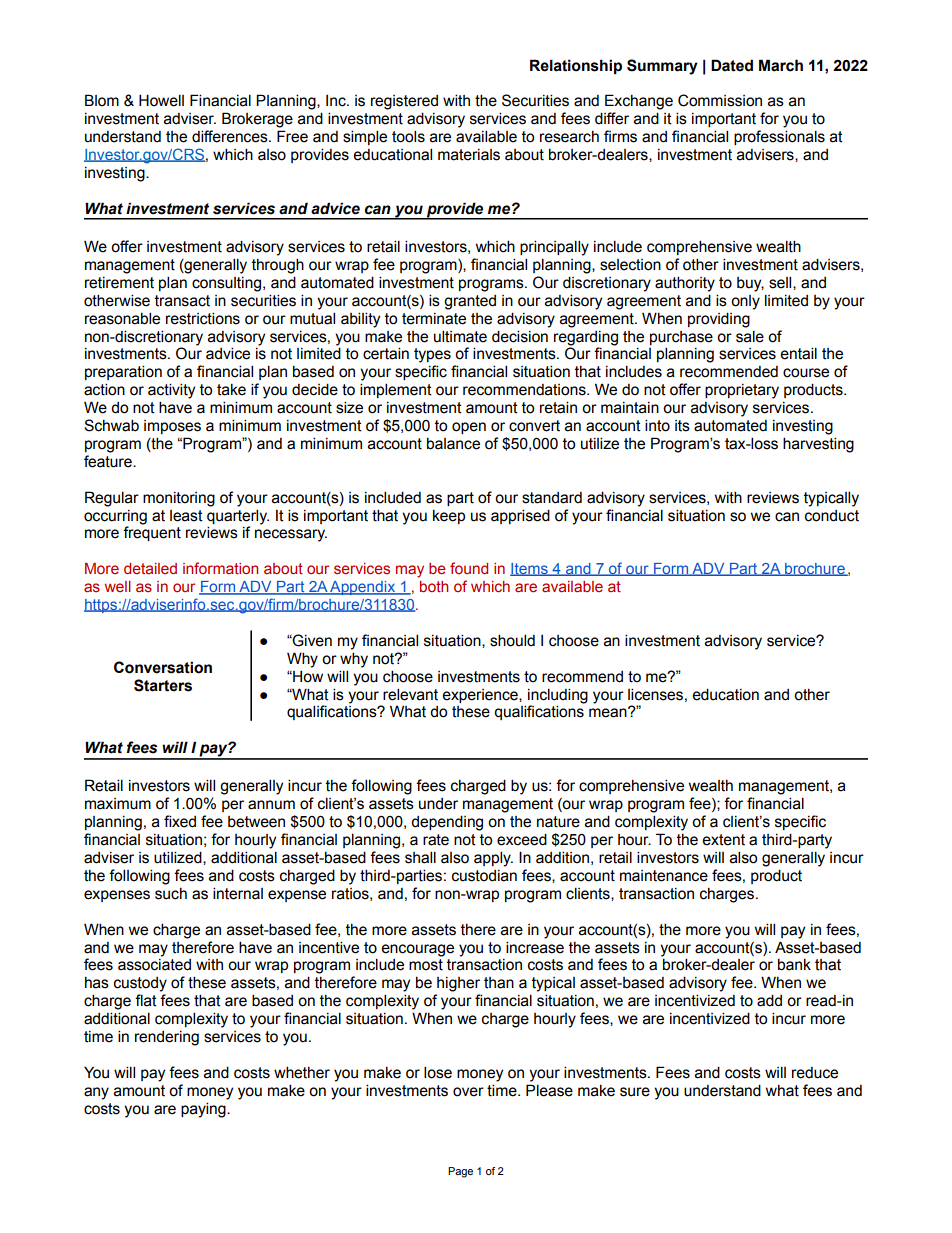  What do you see at coordinates (815, 1073) in the screenshot?
I see `reduce` at bounding box center [815, 1073].
